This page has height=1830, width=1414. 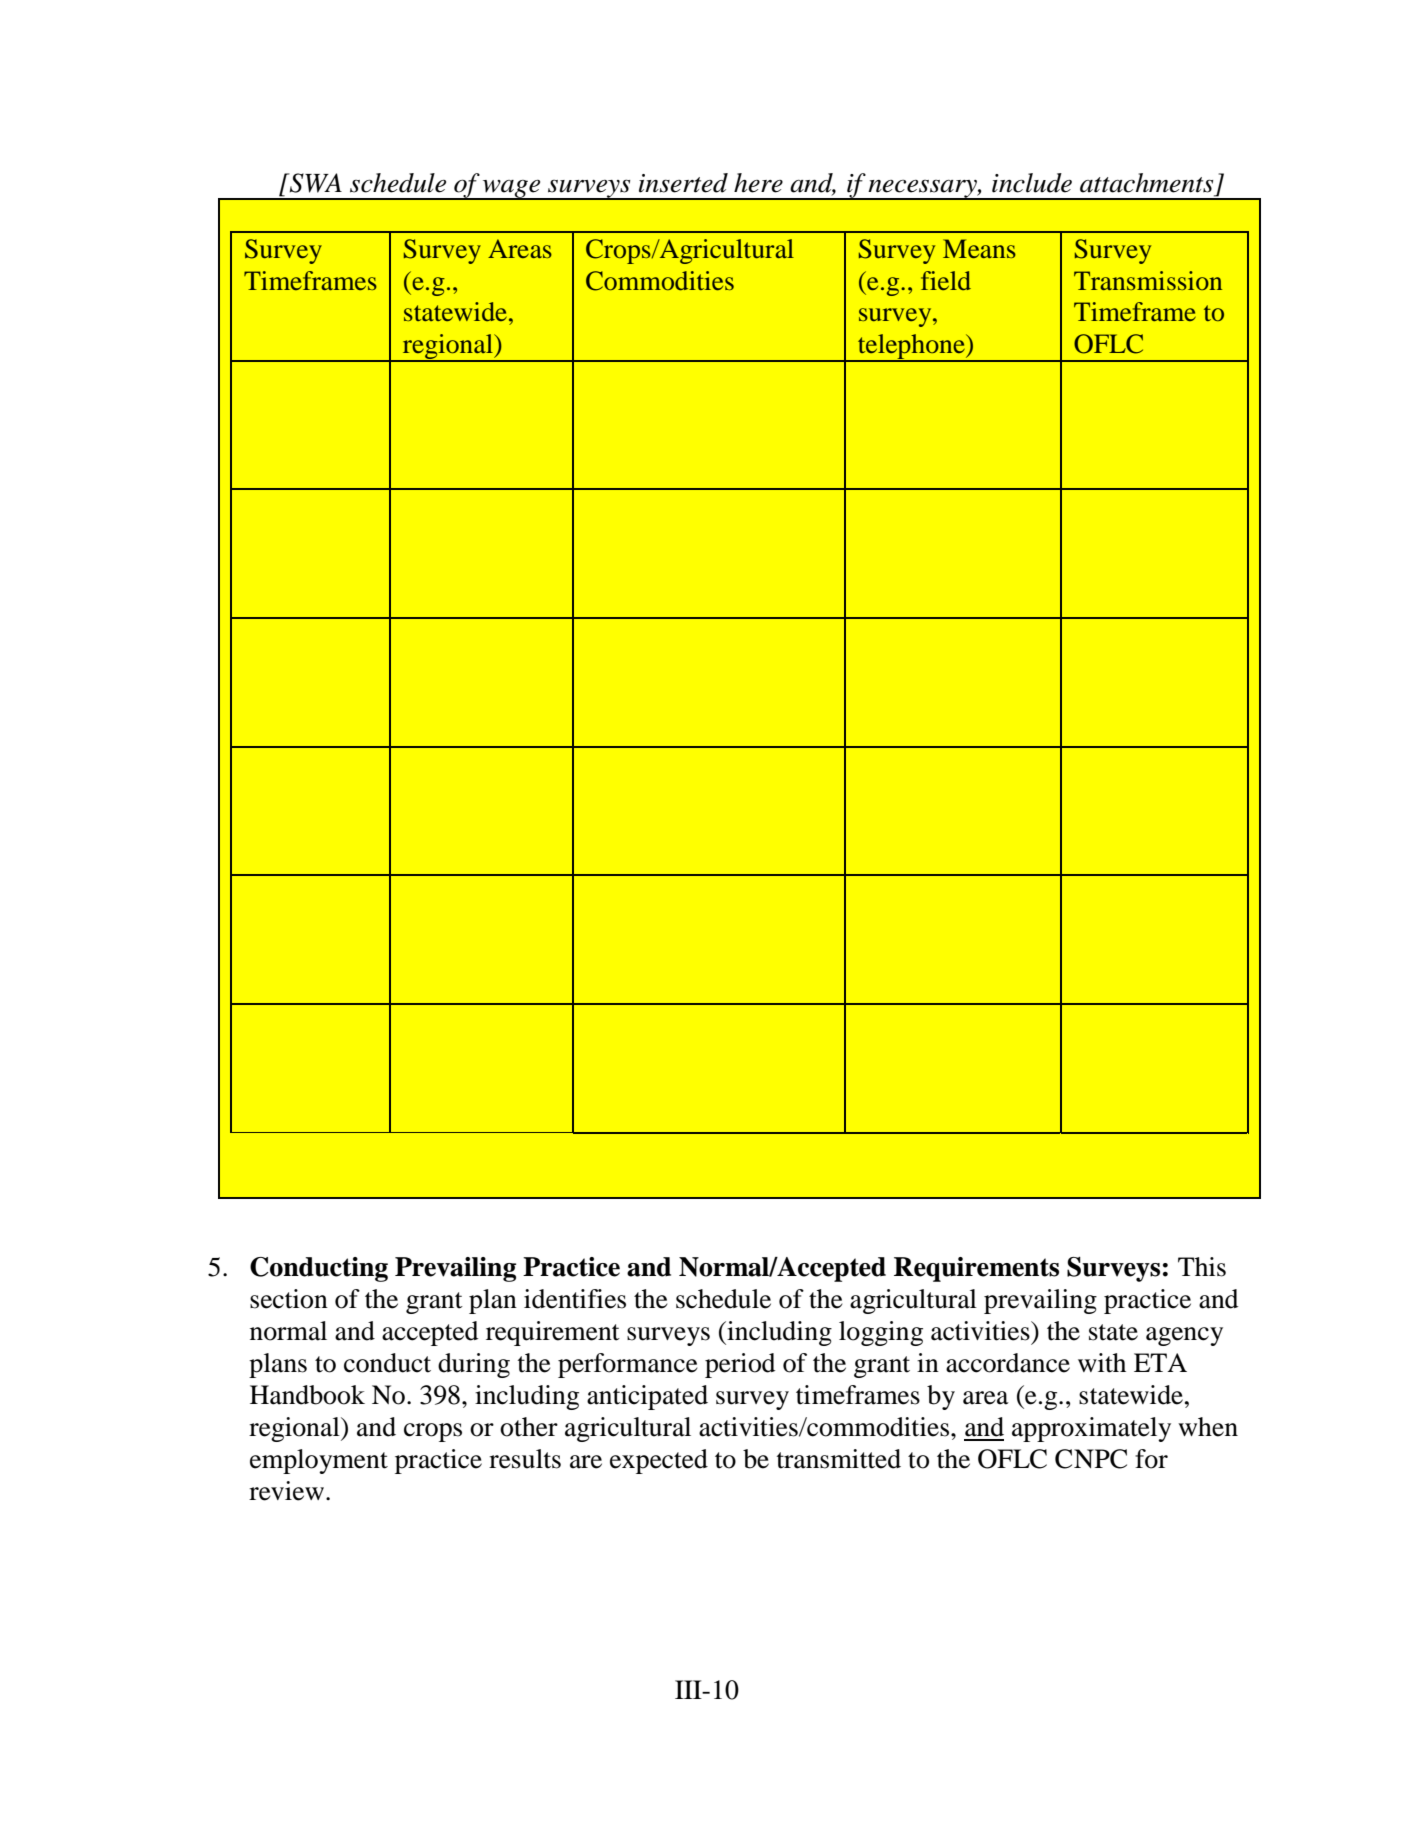 I want to click on employment, so click(x=319, y=1461).
